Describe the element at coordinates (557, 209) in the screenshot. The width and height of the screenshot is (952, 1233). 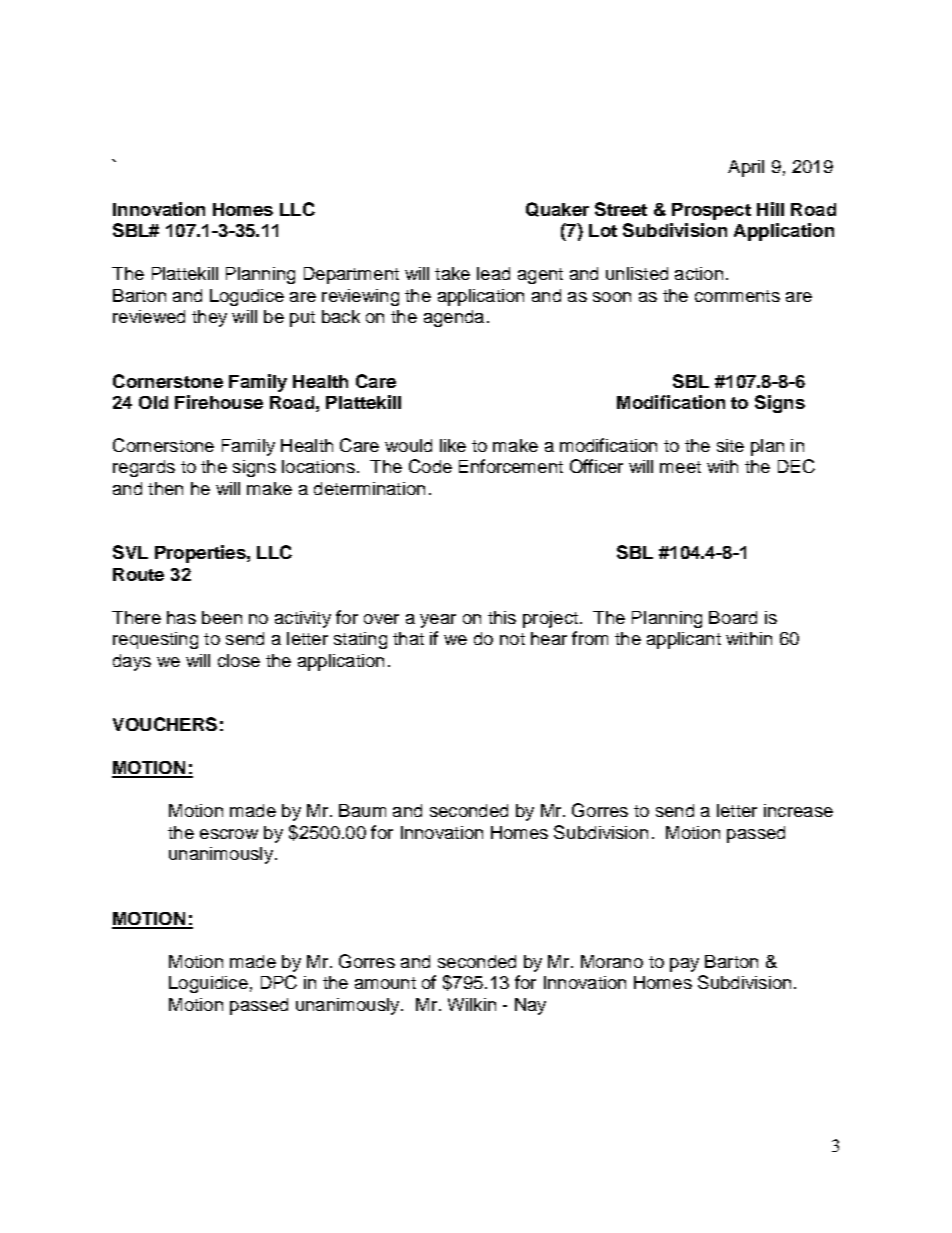
I see `Quaker` at that location.
